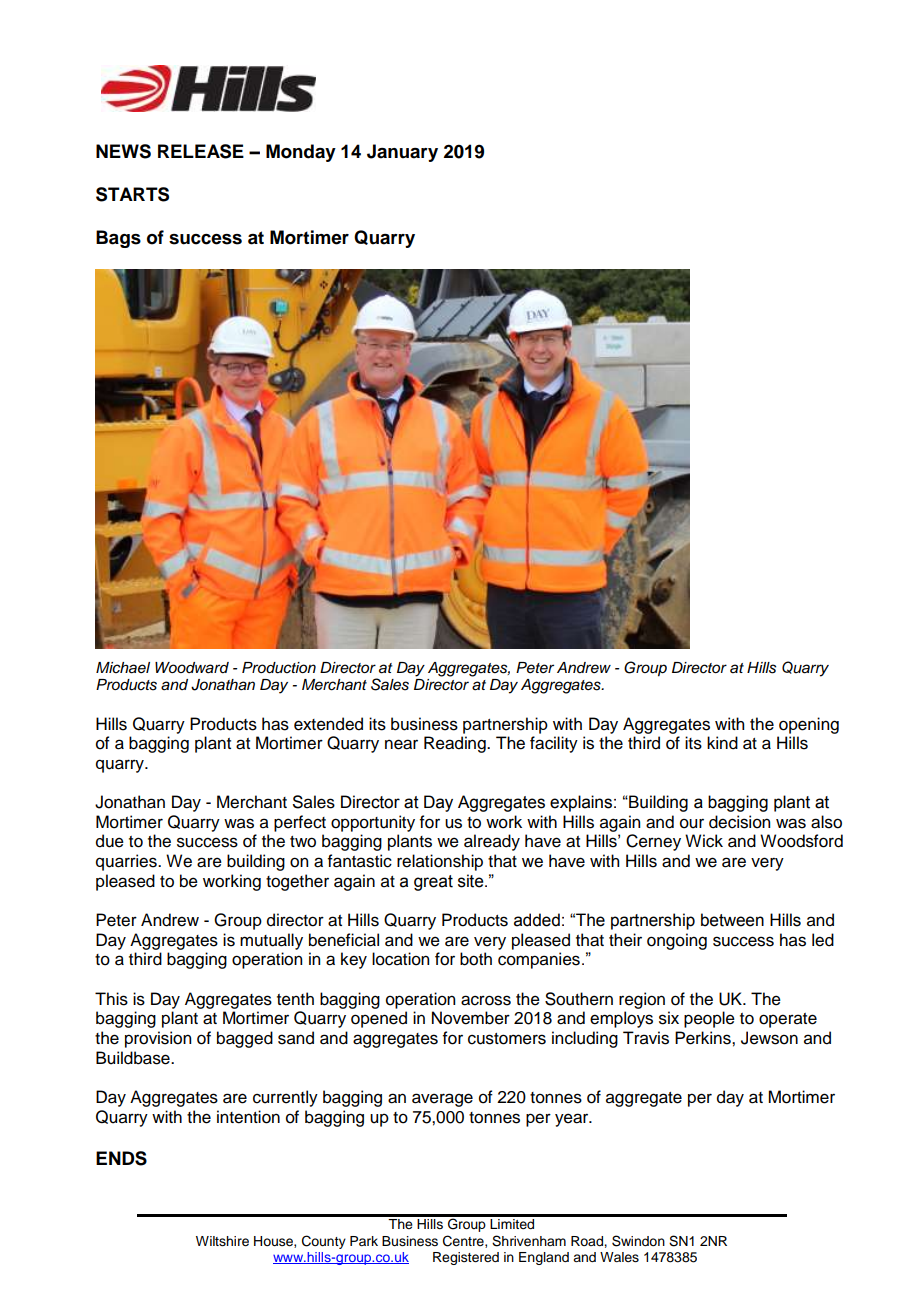 This page has width=924, height=1308. I want to click on between, so click(732, 920).
